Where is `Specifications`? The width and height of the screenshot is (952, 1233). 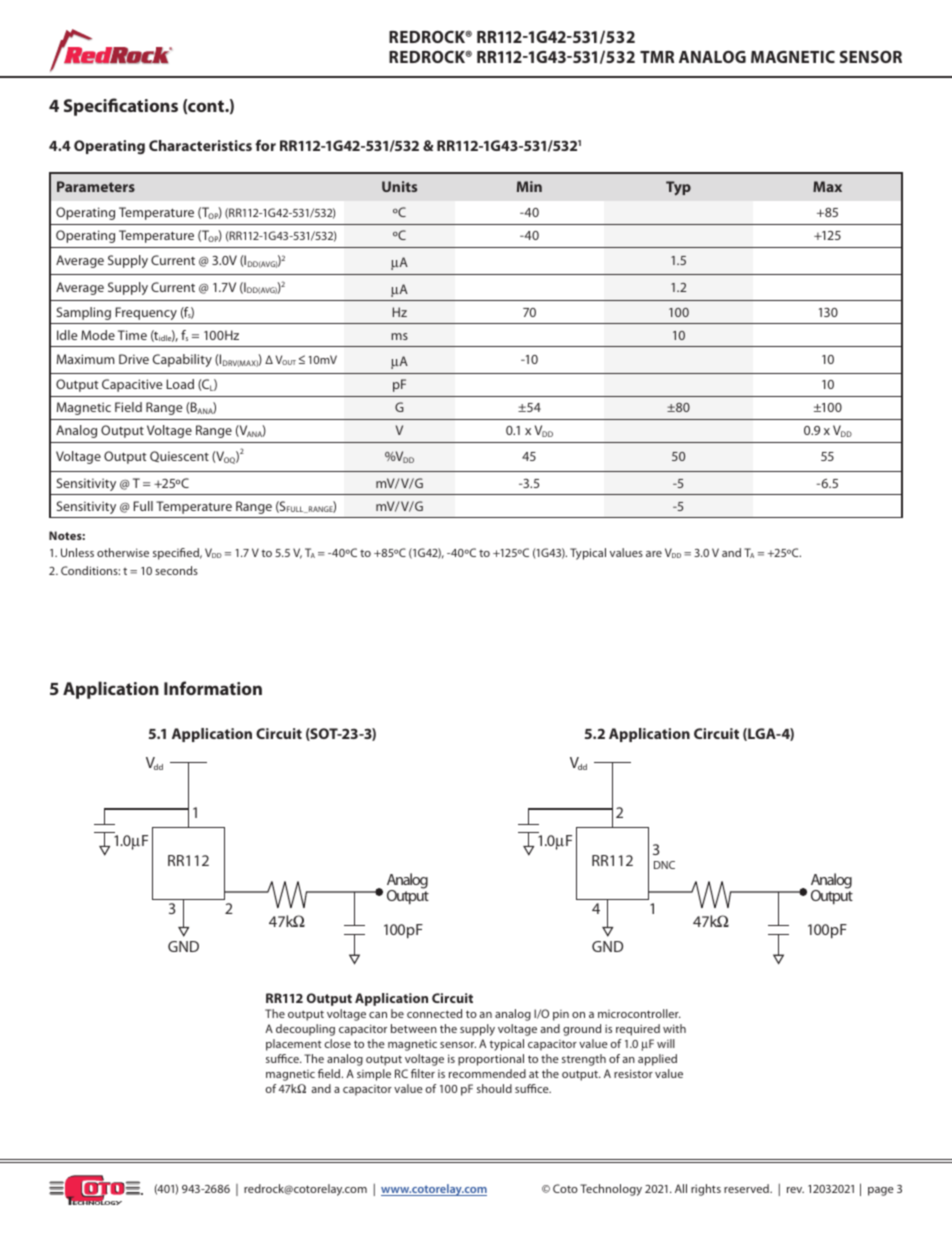
Specifications is located at coordinates (121, 107).
